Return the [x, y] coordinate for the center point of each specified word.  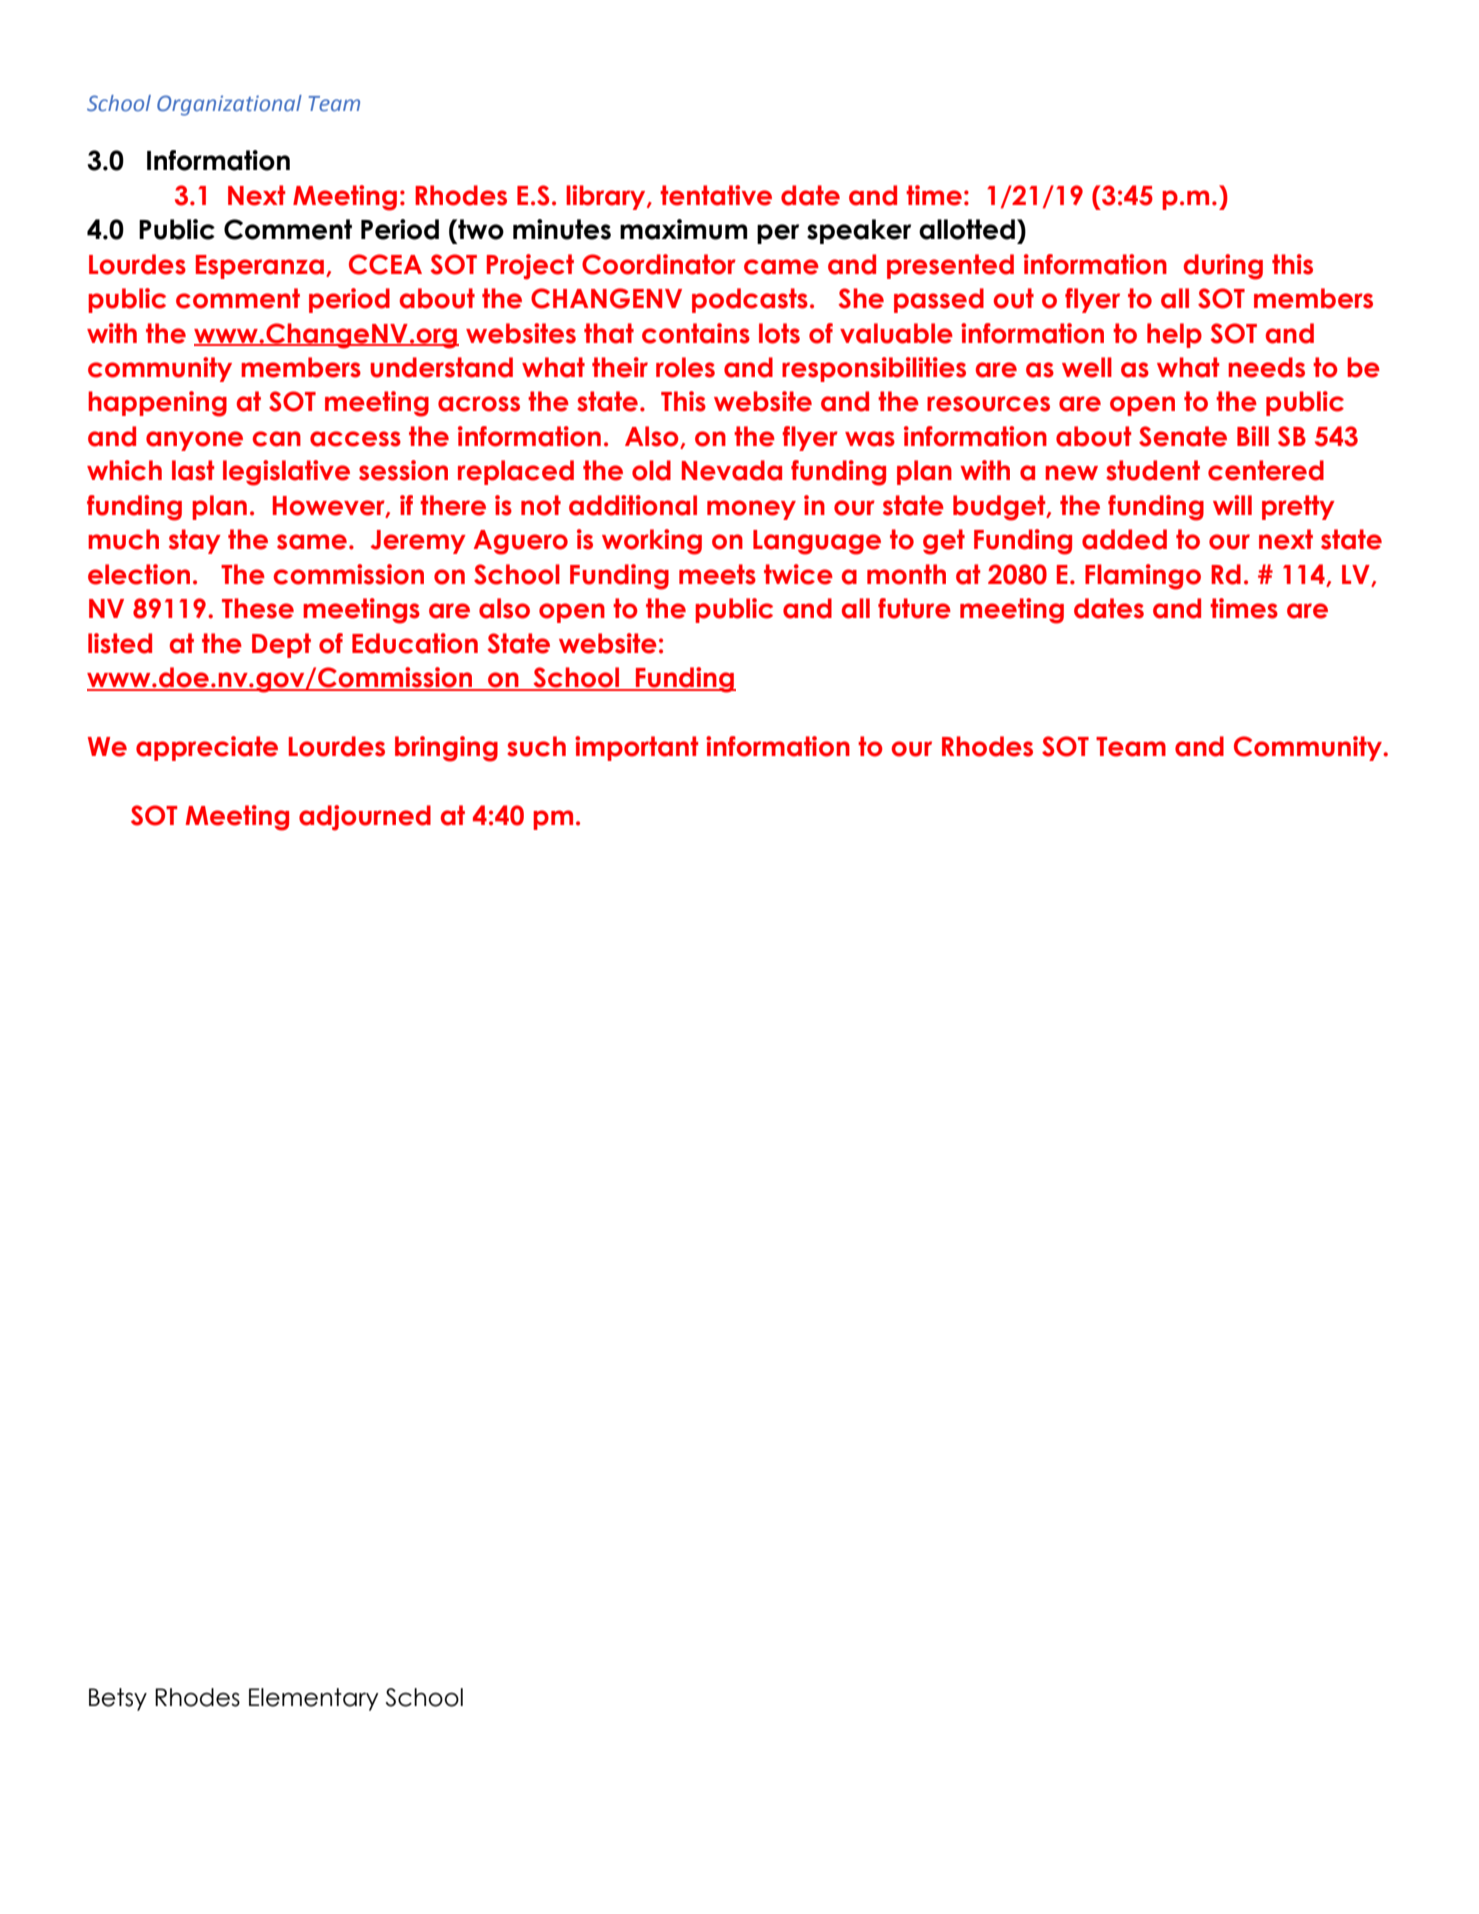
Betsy [118, 1699]
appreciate [207, 748]
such [536, 746]
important [636, 748]
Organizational [229, 105]
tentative [716, 195]
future [914, 608]
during [1223, 267]
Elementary [314, 1699]
